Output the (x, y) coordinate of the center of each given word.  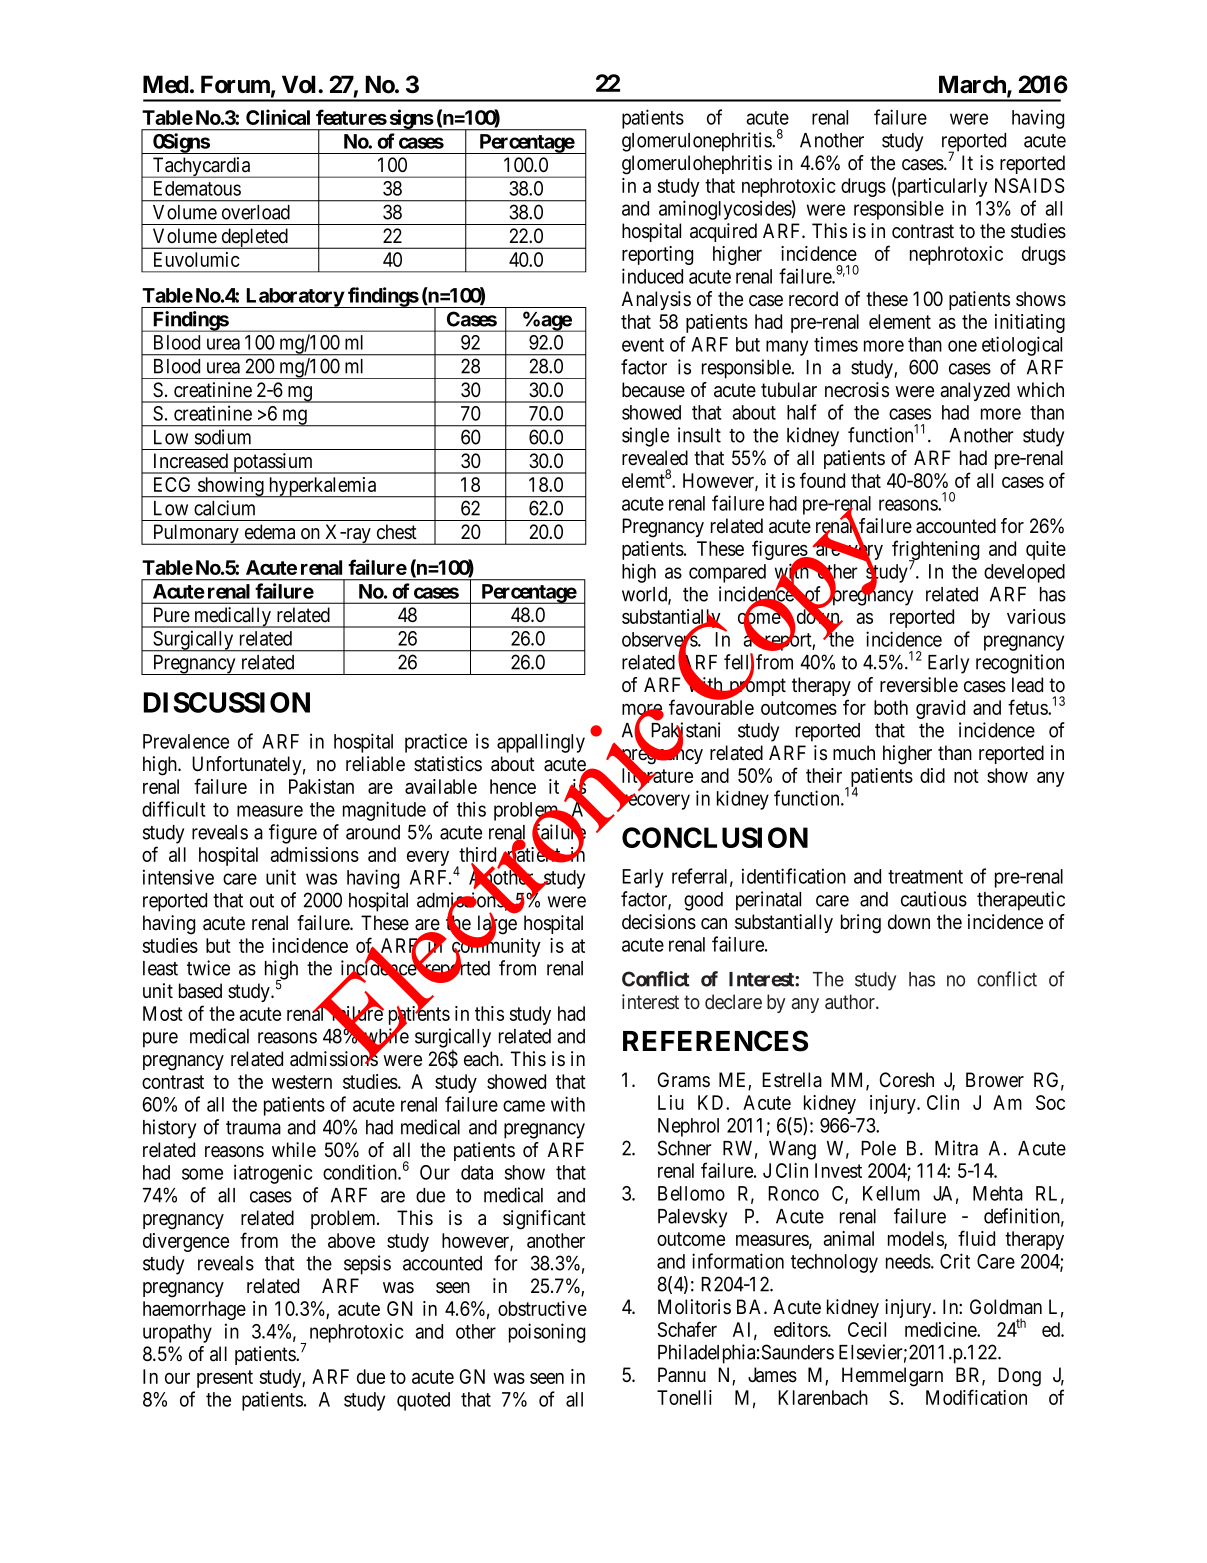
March (973, 85)
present (225, 1379)
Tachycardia (202, 167)
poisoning (547, 1333)
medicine (941, 1329)
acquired (723, 232)
